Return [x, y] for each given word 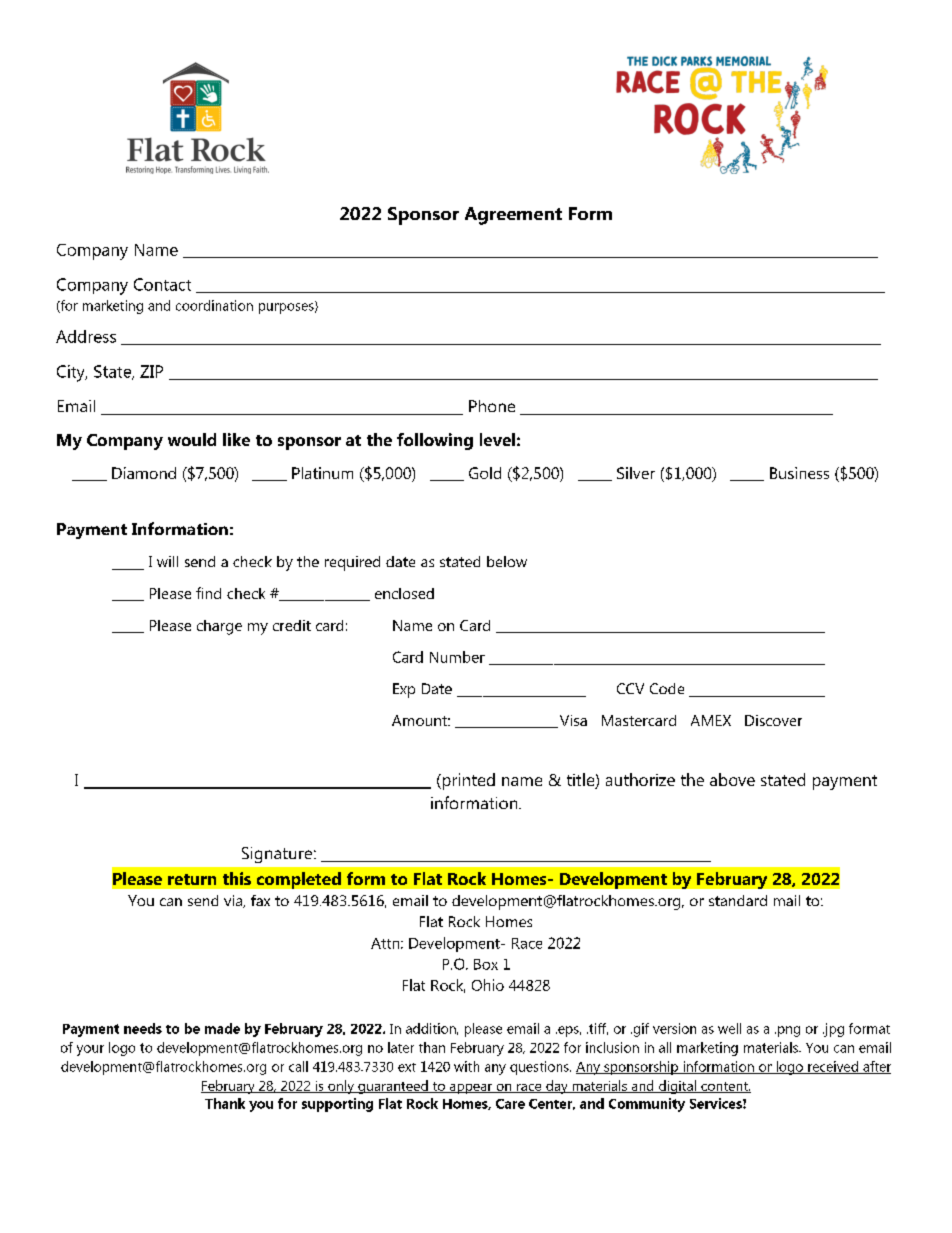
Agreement [513, 216]
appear [470, 1089]
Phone [492, 406]
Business [799, 473]
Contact [162, 284]
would [192, 439]
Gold [485, 473]
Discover [773, 720]
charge [219, 627]
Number [457, 657]
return [192, 879]
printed [467, 781]
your [90, 1050]
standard [738, 900]
